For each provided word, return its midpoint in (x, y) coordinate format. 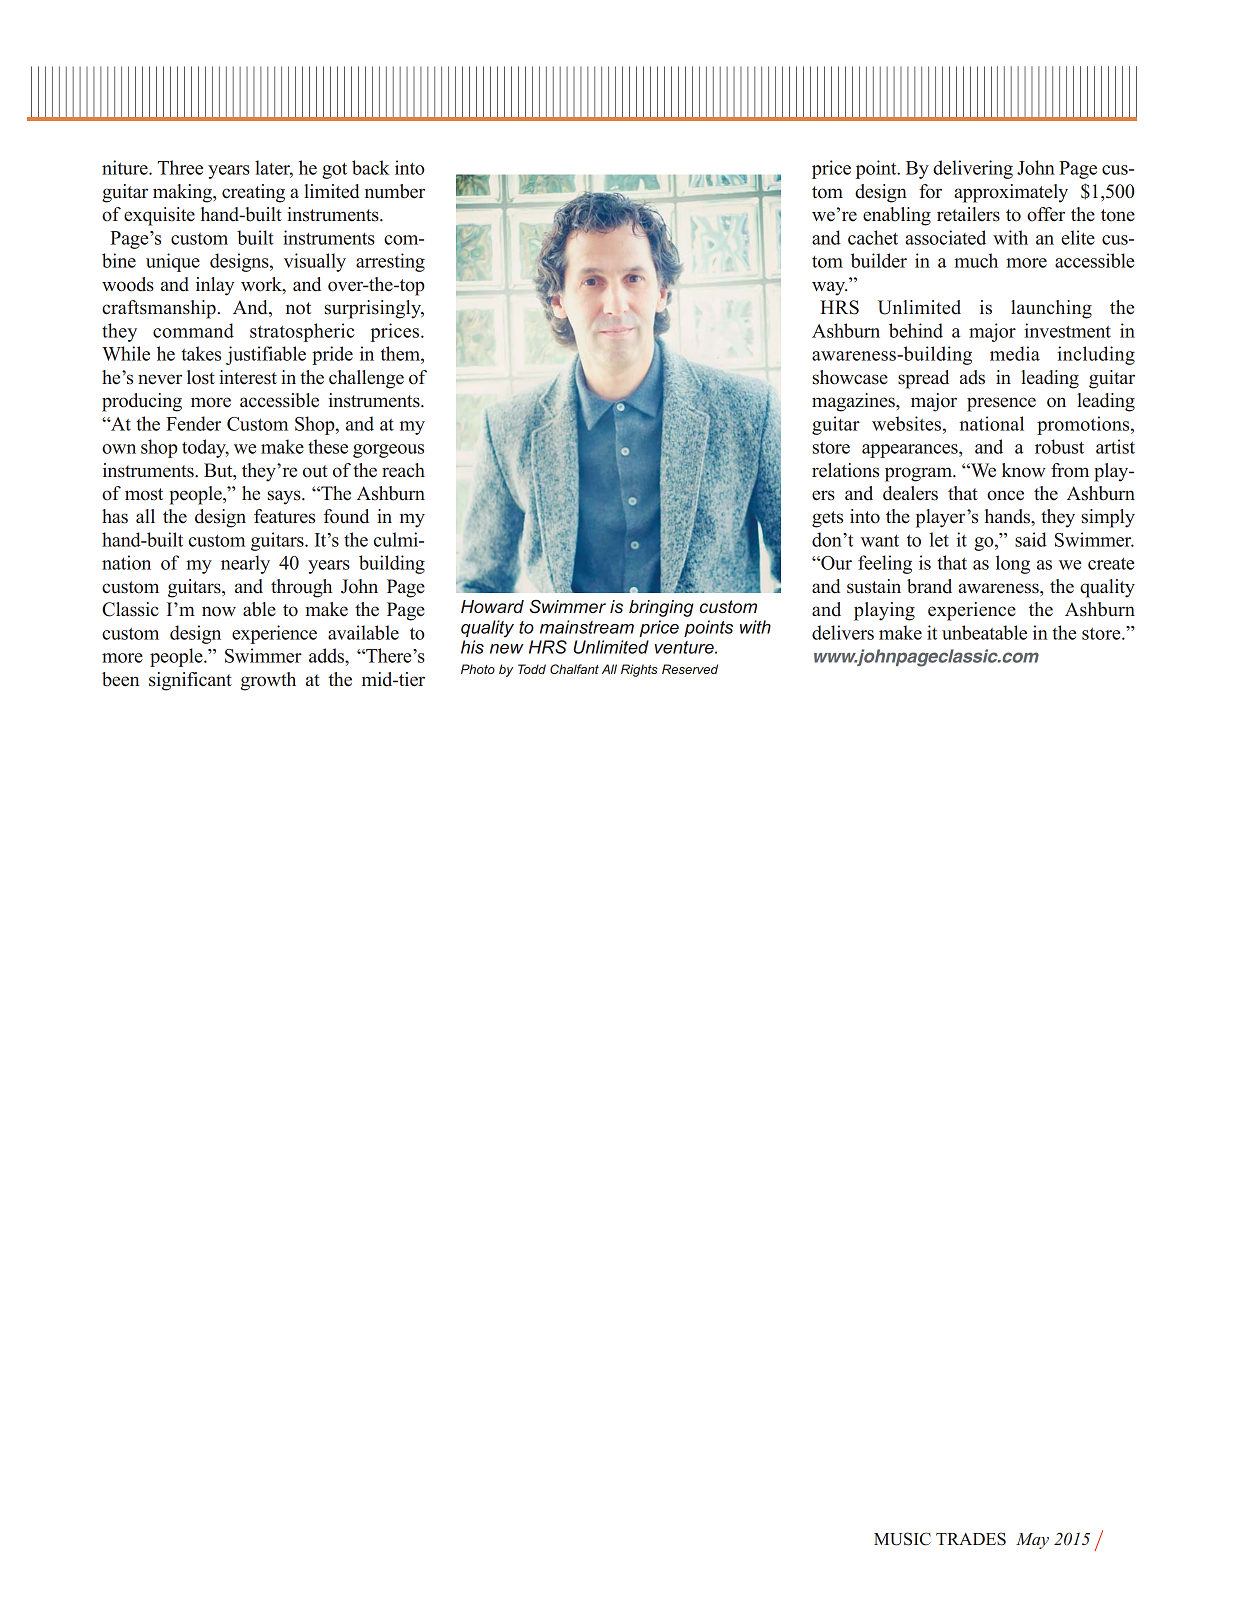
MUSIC (902, 1539)
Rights (639, 670)
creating (253, 193)
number (395, 191)
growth (268, 681)
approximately (1011, 193)
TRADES (971, 1539)
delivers (843, 632)
